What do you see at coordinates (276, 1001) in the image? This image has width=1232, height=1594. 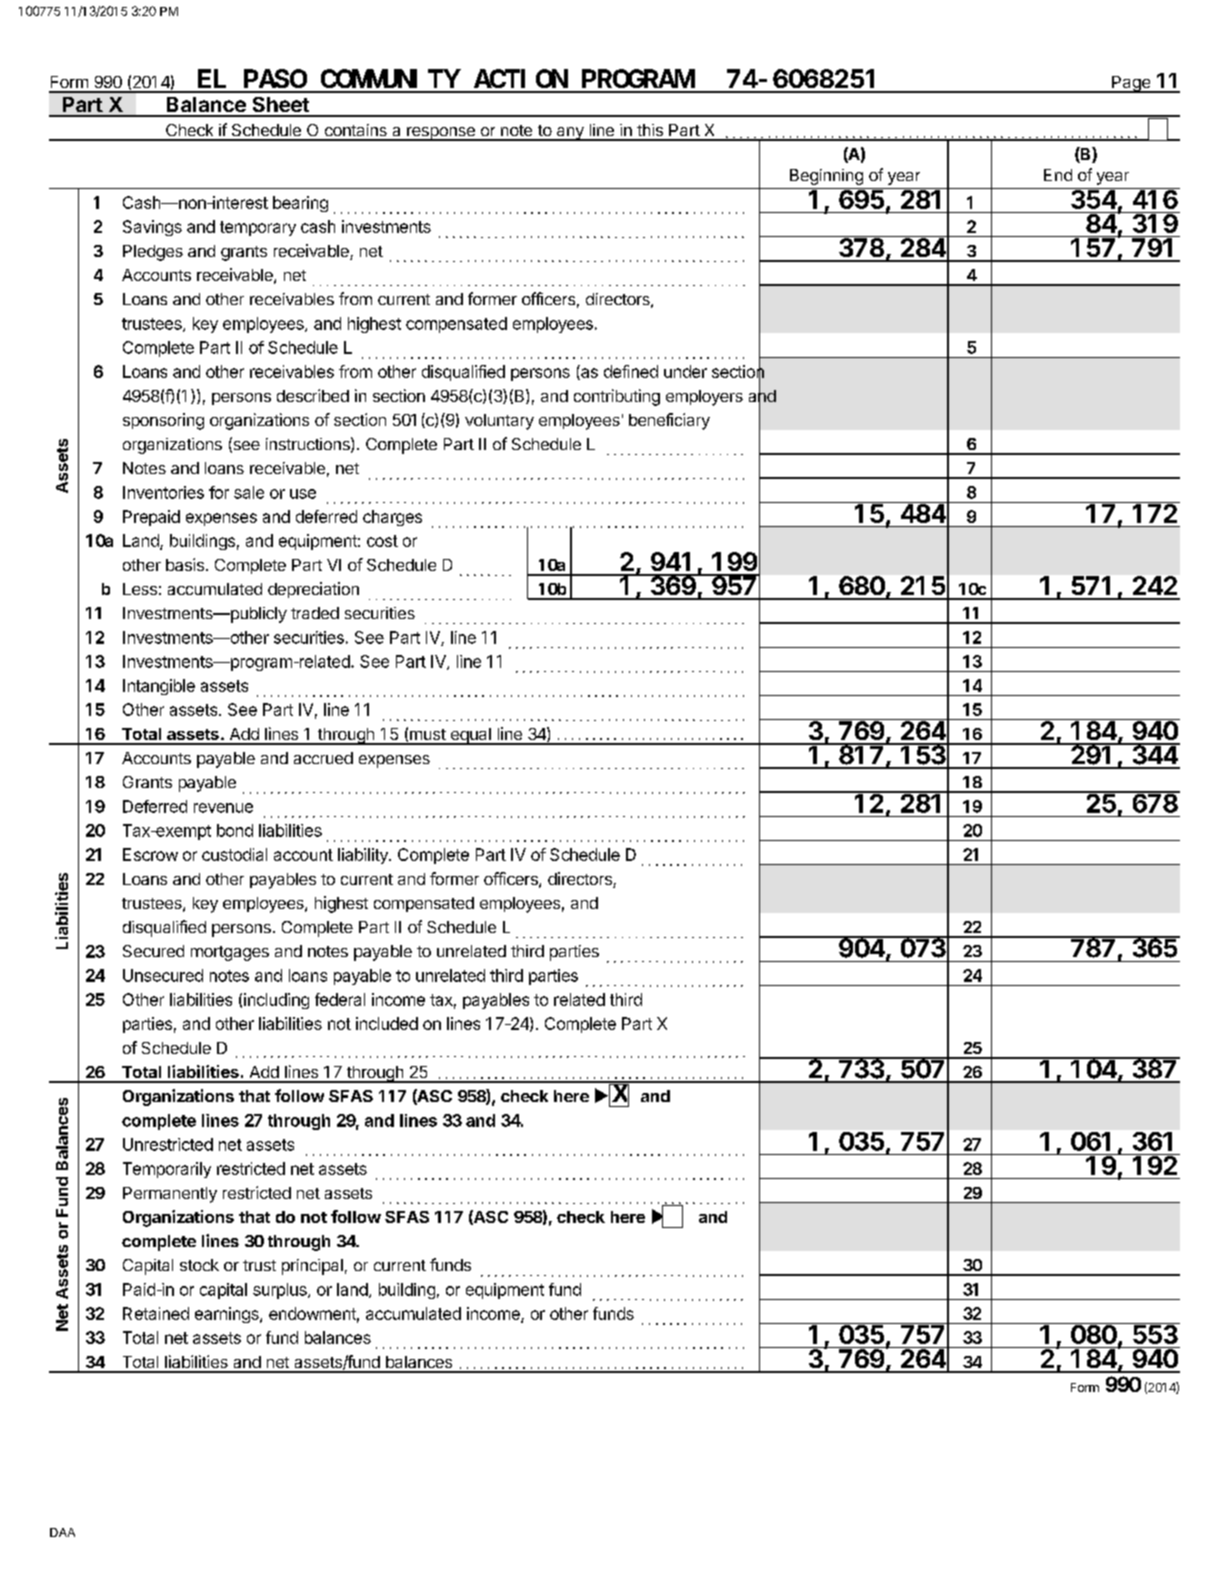 I see `including` at bounding box center [276, 1001].
